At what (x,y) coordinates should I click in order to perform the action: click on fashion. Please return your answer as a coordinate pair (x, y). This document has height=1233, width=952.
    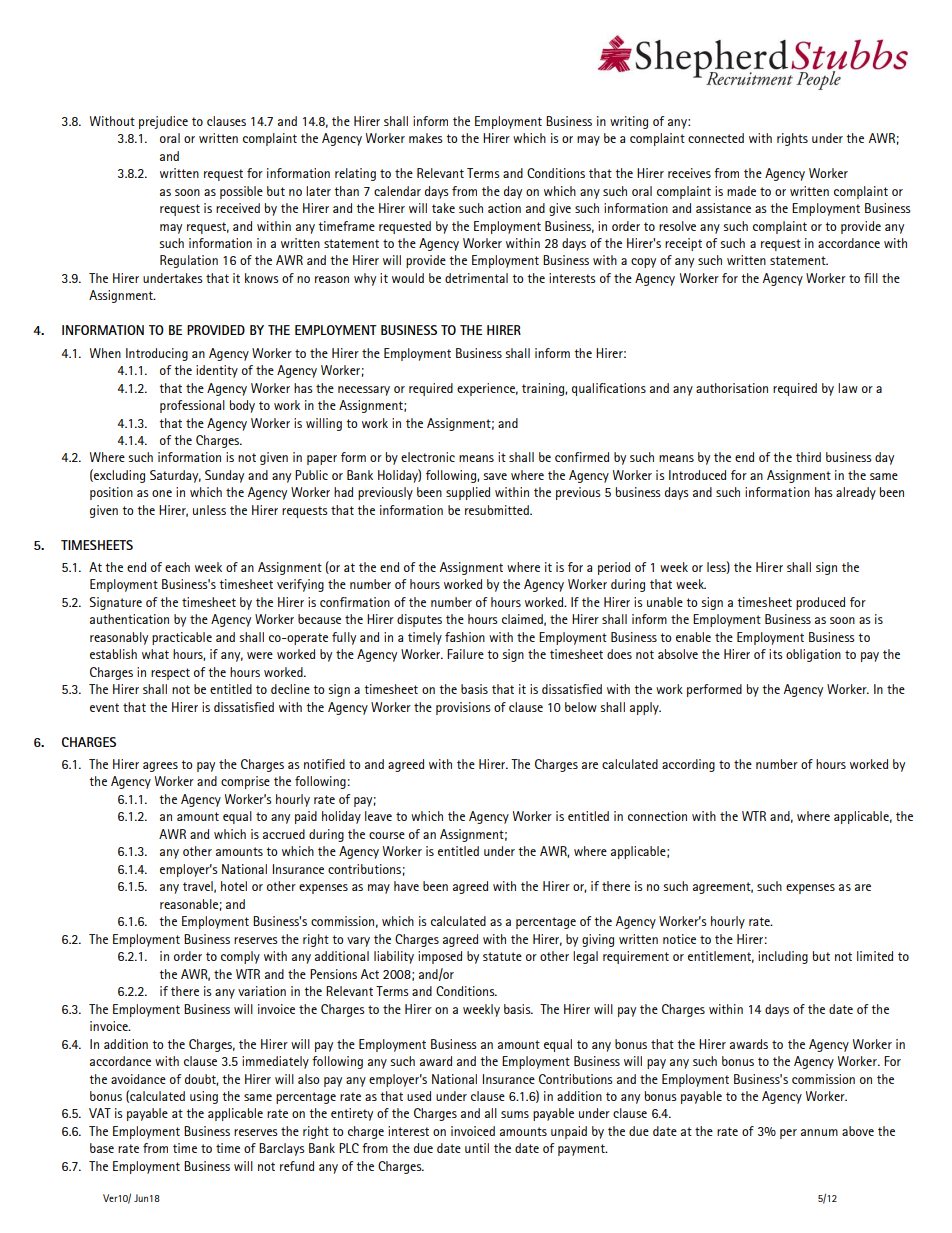
    Looking at the image, I should click on (465, 637).
